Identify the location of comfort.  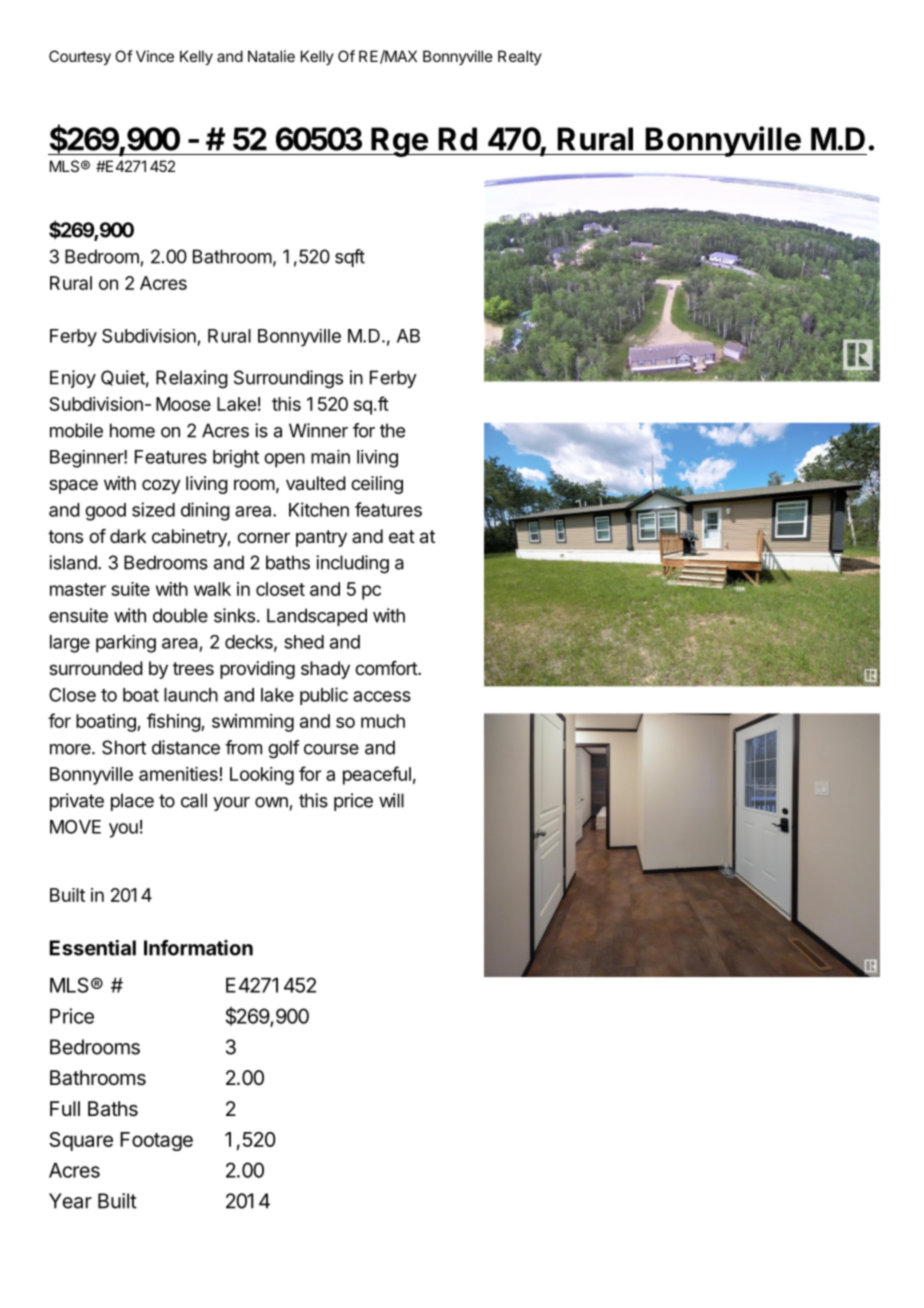
(387, 668).
